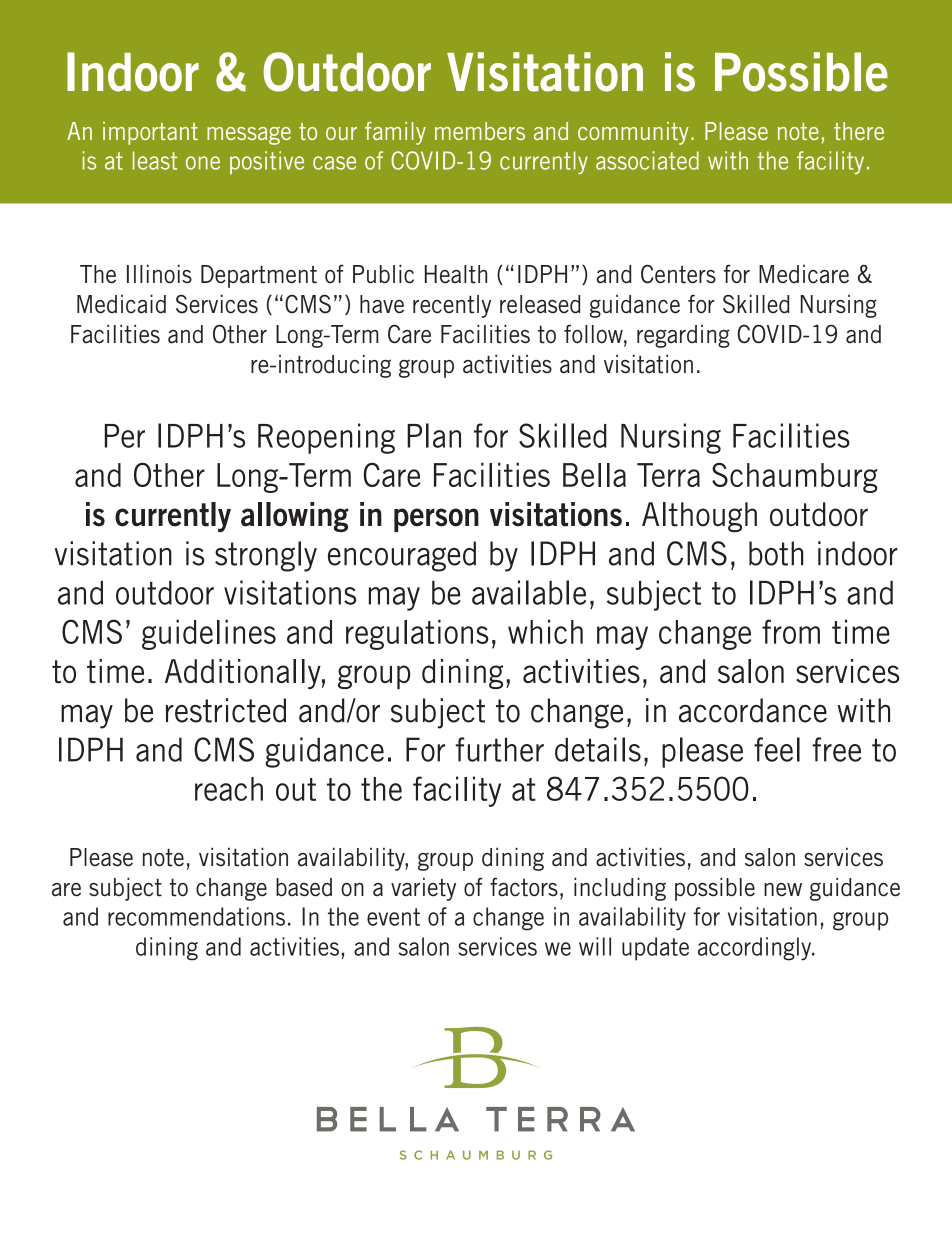  Describe the element at coordinates (266, 556) in the document. I see `strongly` at that location.
